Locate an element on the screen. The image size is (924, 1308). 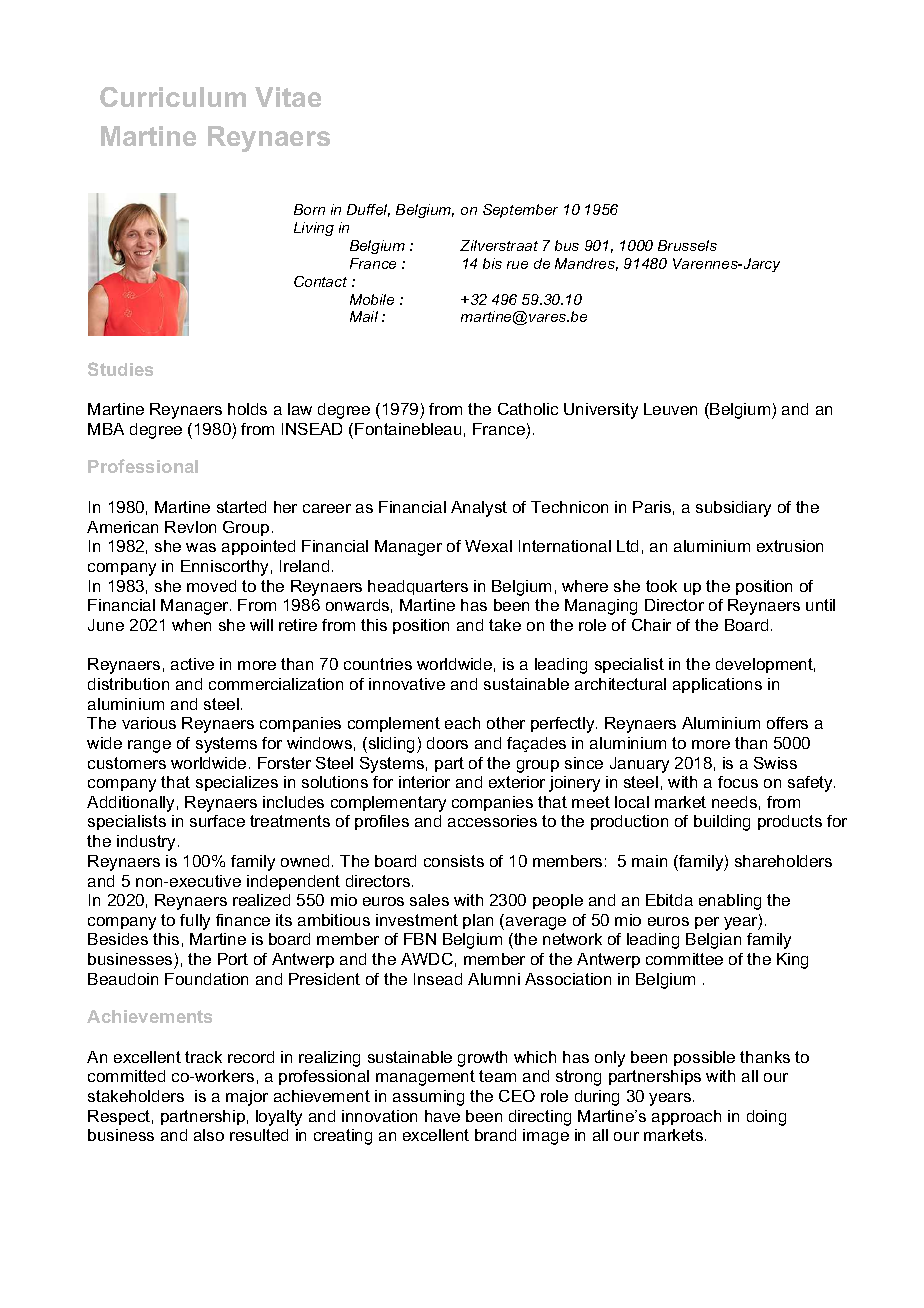
also is located at coordinates (209, 1135).
